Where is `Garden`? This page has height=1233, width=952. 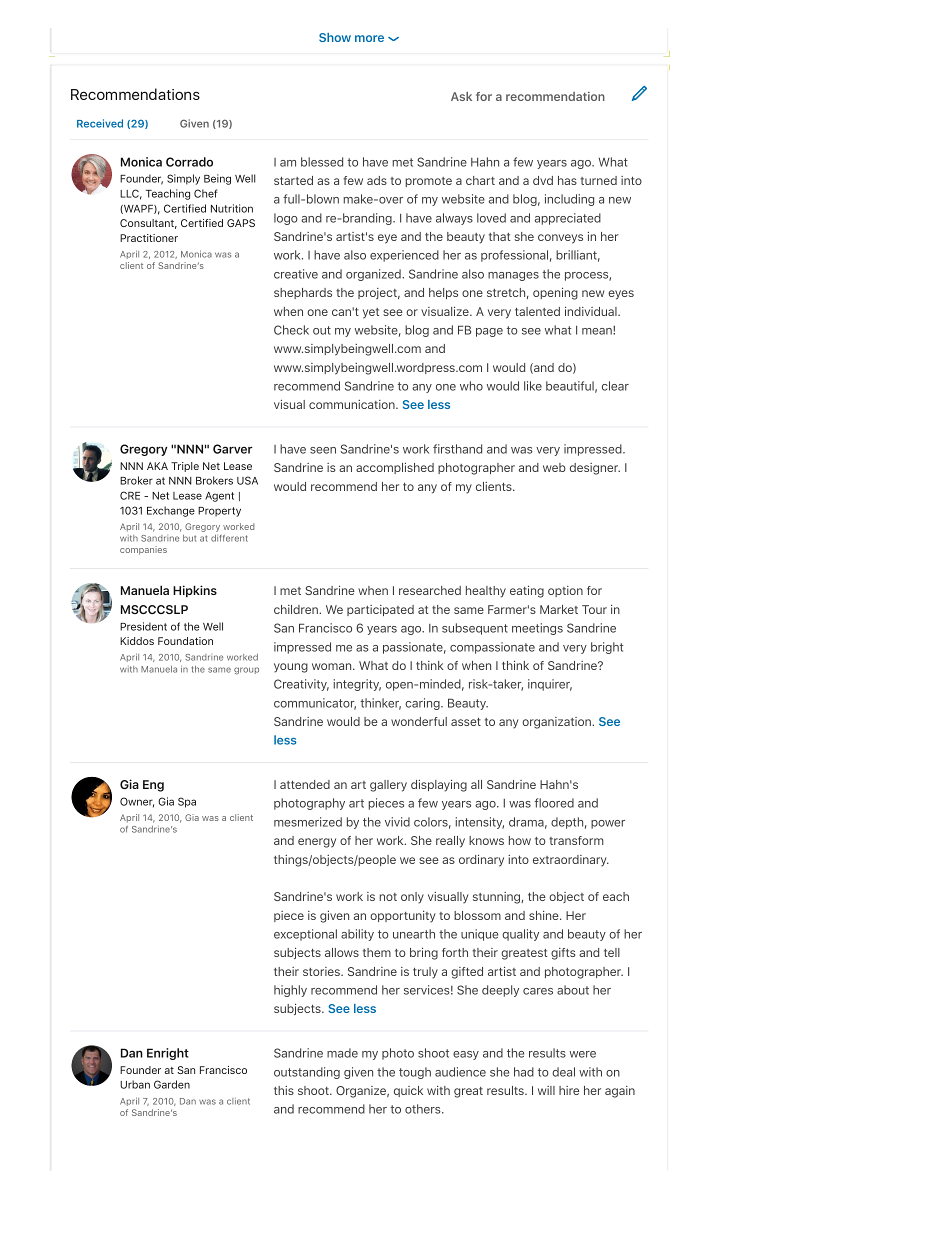
Garden is located at coordinates (172, 1084).
